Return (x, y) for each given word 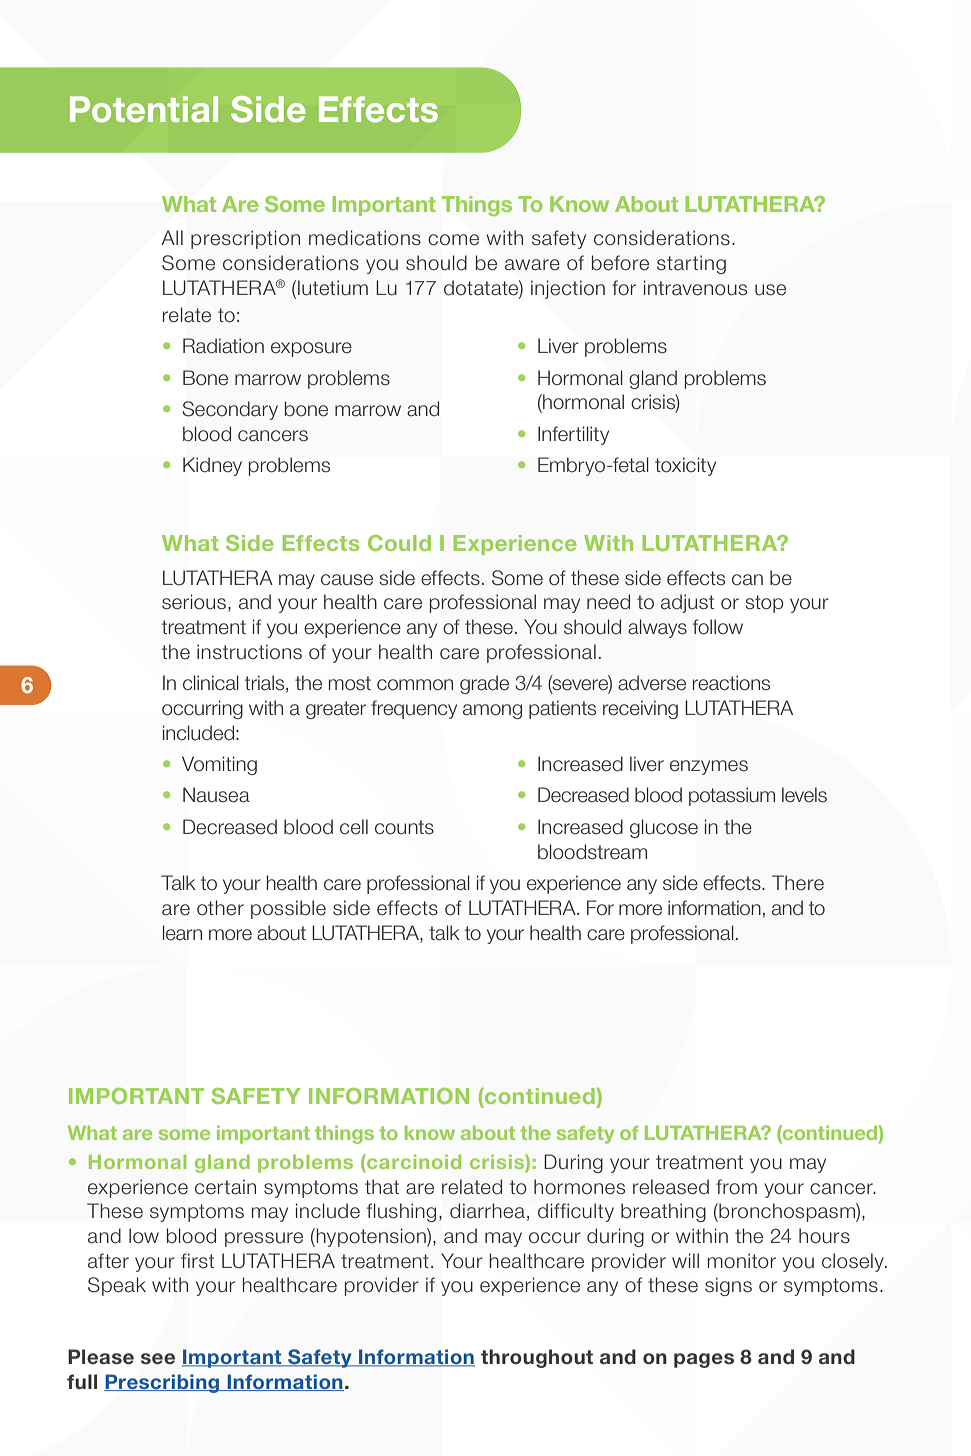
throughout (537, 1358)
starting (691, 264)
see (158, 1359)
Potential (144, 109)
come (453, 240)
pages (704, 1360)
